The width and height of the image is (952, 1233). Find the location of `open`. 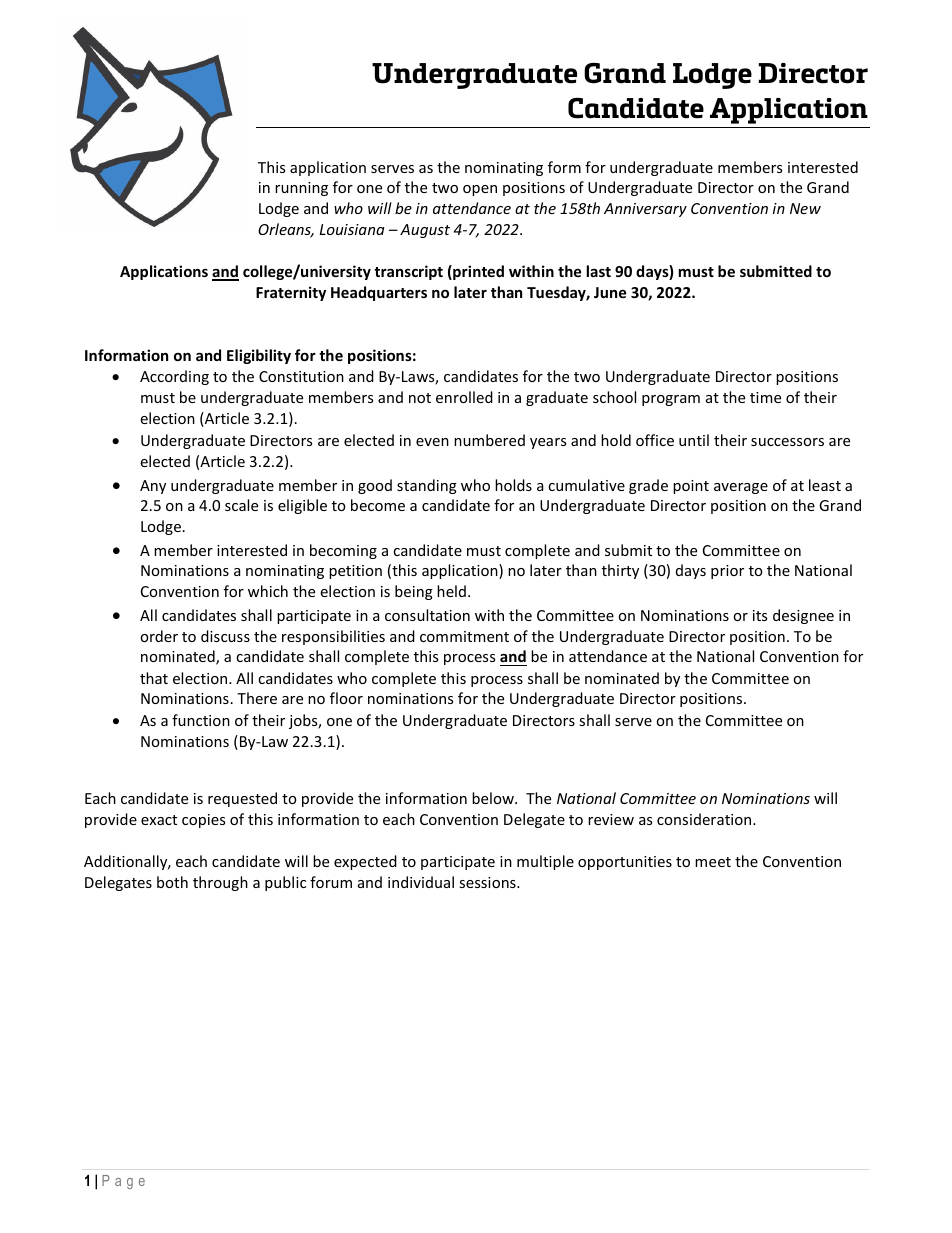

open is located at coordinates (480, 190).
